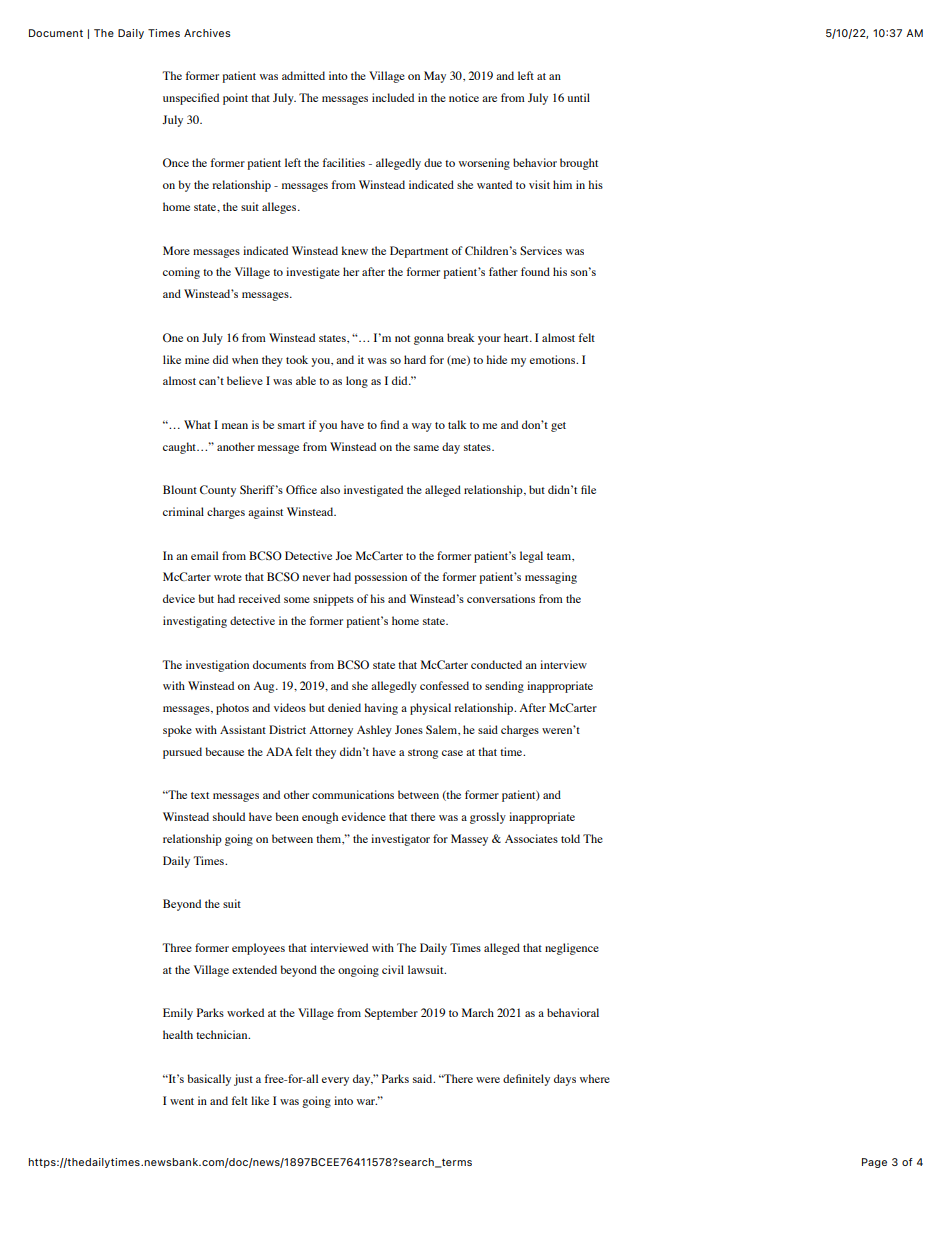  Describe the element at coordinates (489, 340) in the image. I see `your` at that location.
